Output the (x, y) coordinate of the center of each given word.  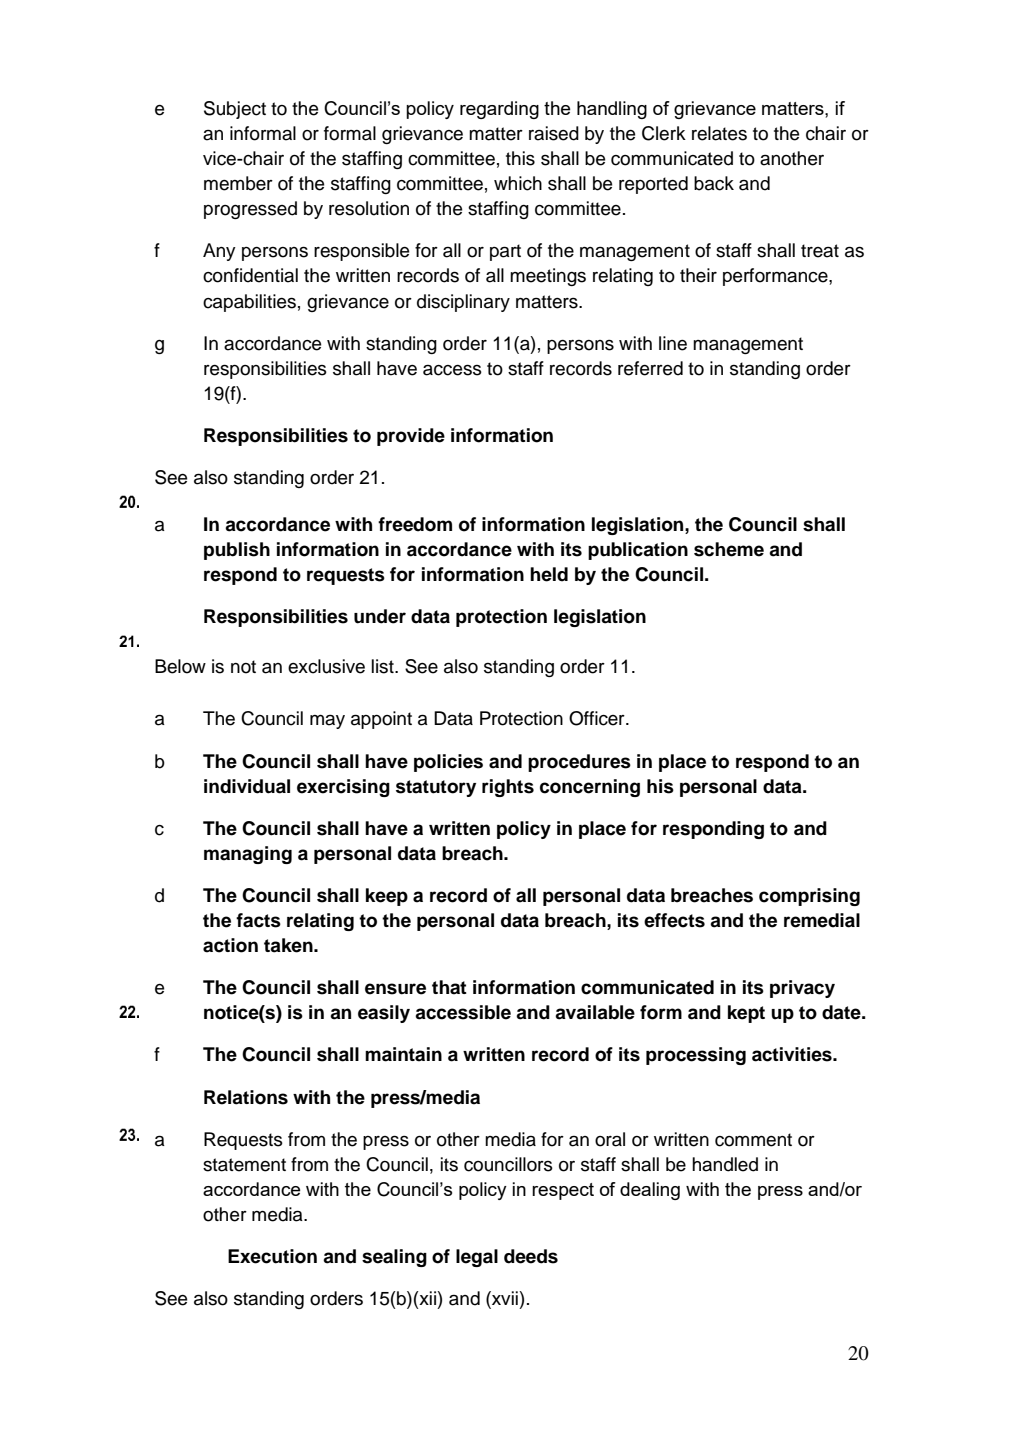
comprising (809, 897)
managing (248, 855)
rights (508, 788)
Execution (272, 1256)
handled (725, 1164)
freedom (415, 524)
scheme (729, 549)
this (520, 158)
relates (719, 133)
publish (237, 551)
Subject (235, 110)
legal (477, 1258)
